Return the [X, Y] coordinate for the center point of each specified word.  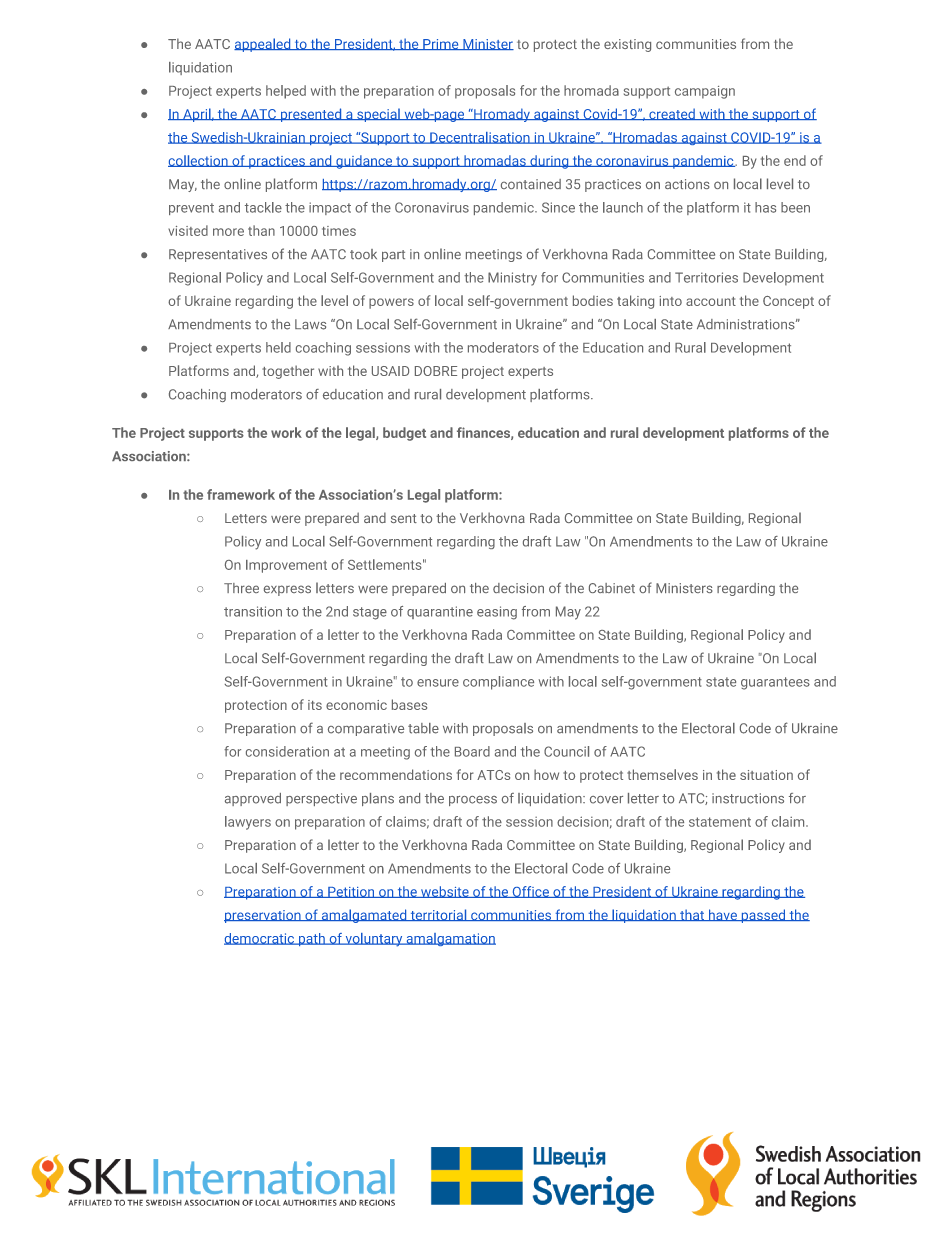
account [711, 301]
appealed [263, 45]
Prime [441, 44]
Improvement [286, 566]
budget [404, 434]
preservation [263, 916]
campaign [705, 92]
